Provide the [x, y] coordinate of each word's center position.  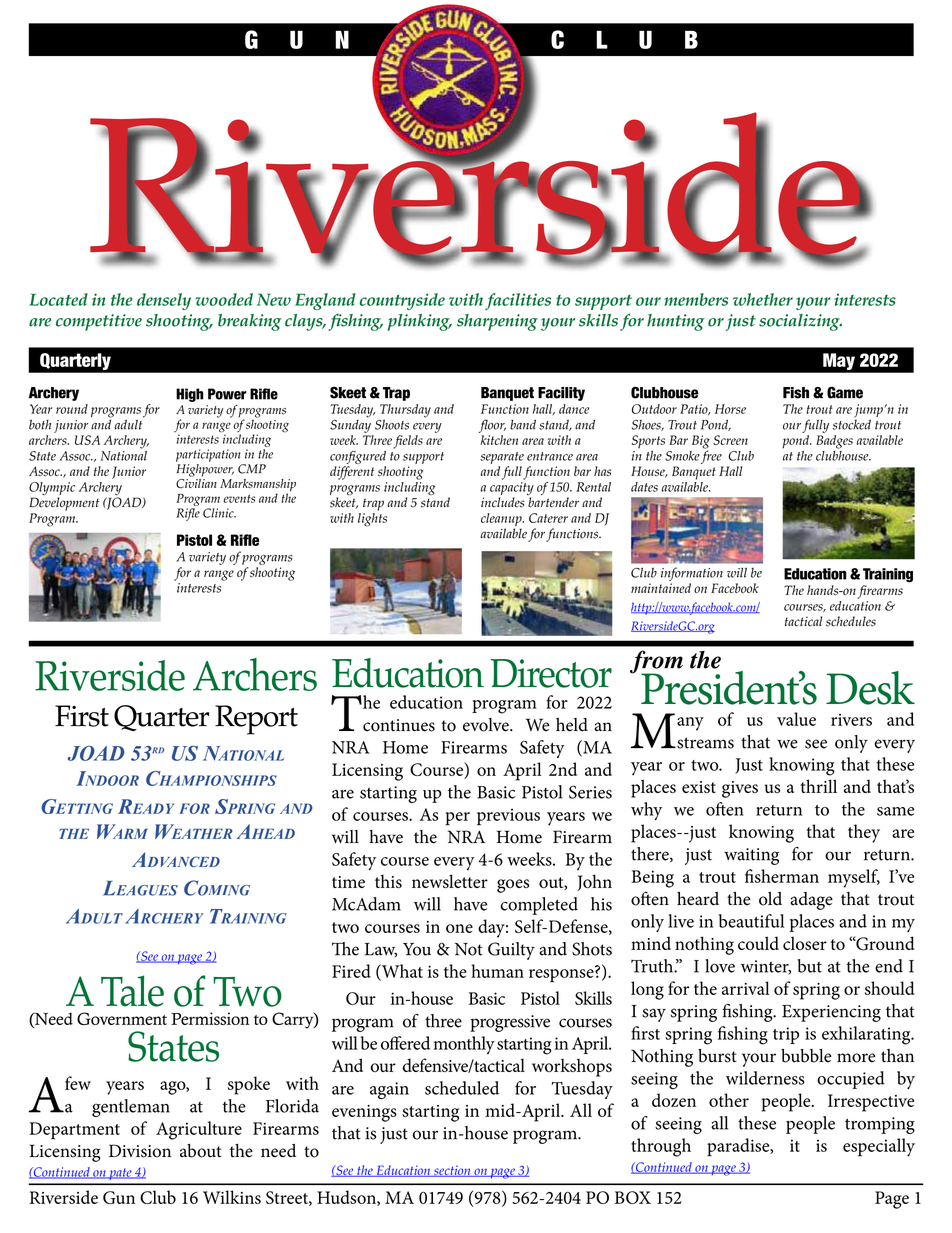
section [452, 1171]
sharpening [497, 322]
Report [256, 720]
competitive [99, 322]
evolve [487, 725]
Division [140, 1151]
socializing [800, 322]
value [796, 719]
